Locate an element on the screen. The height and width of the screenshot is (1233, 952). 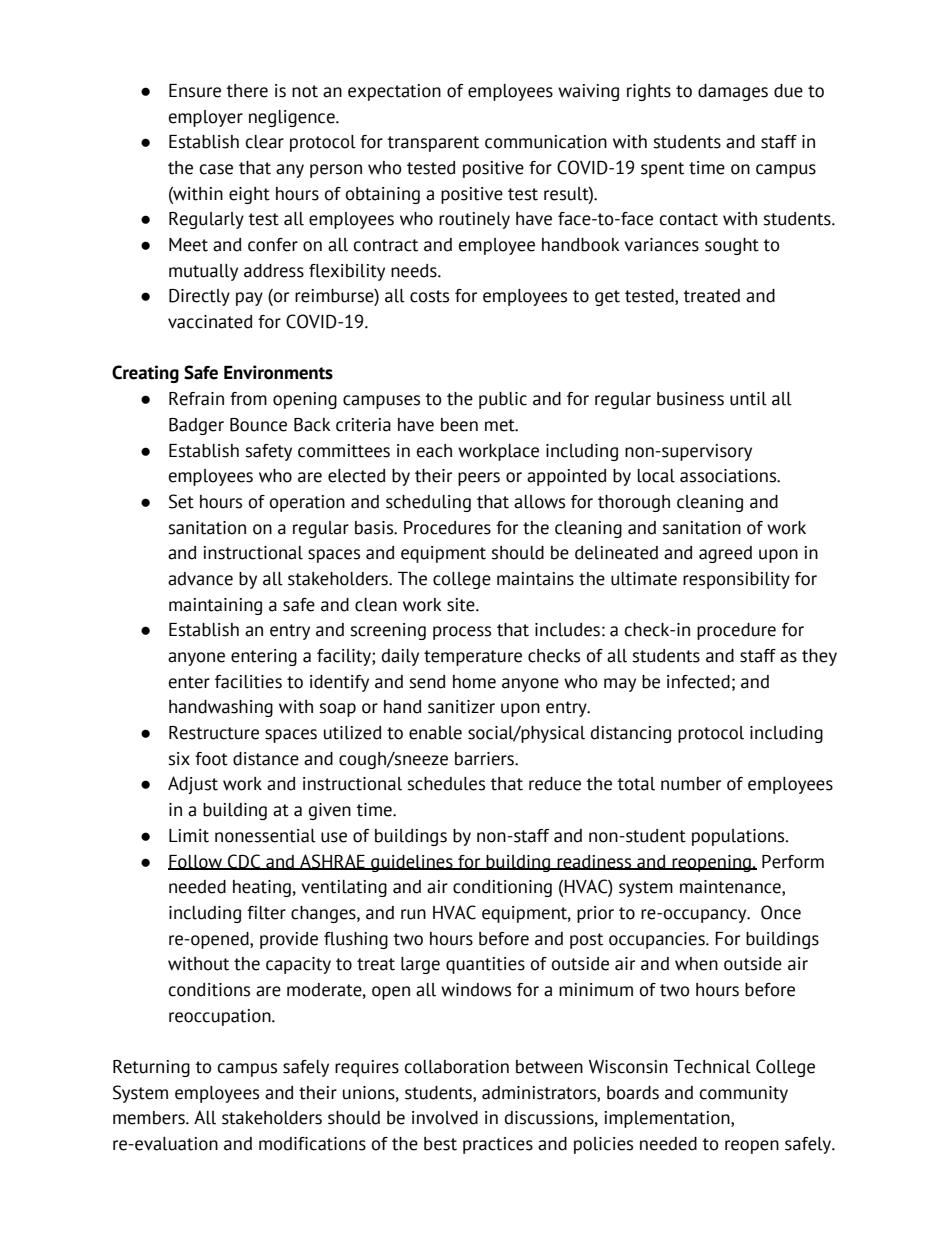
responsibility is located at coordinates (736, 580).
